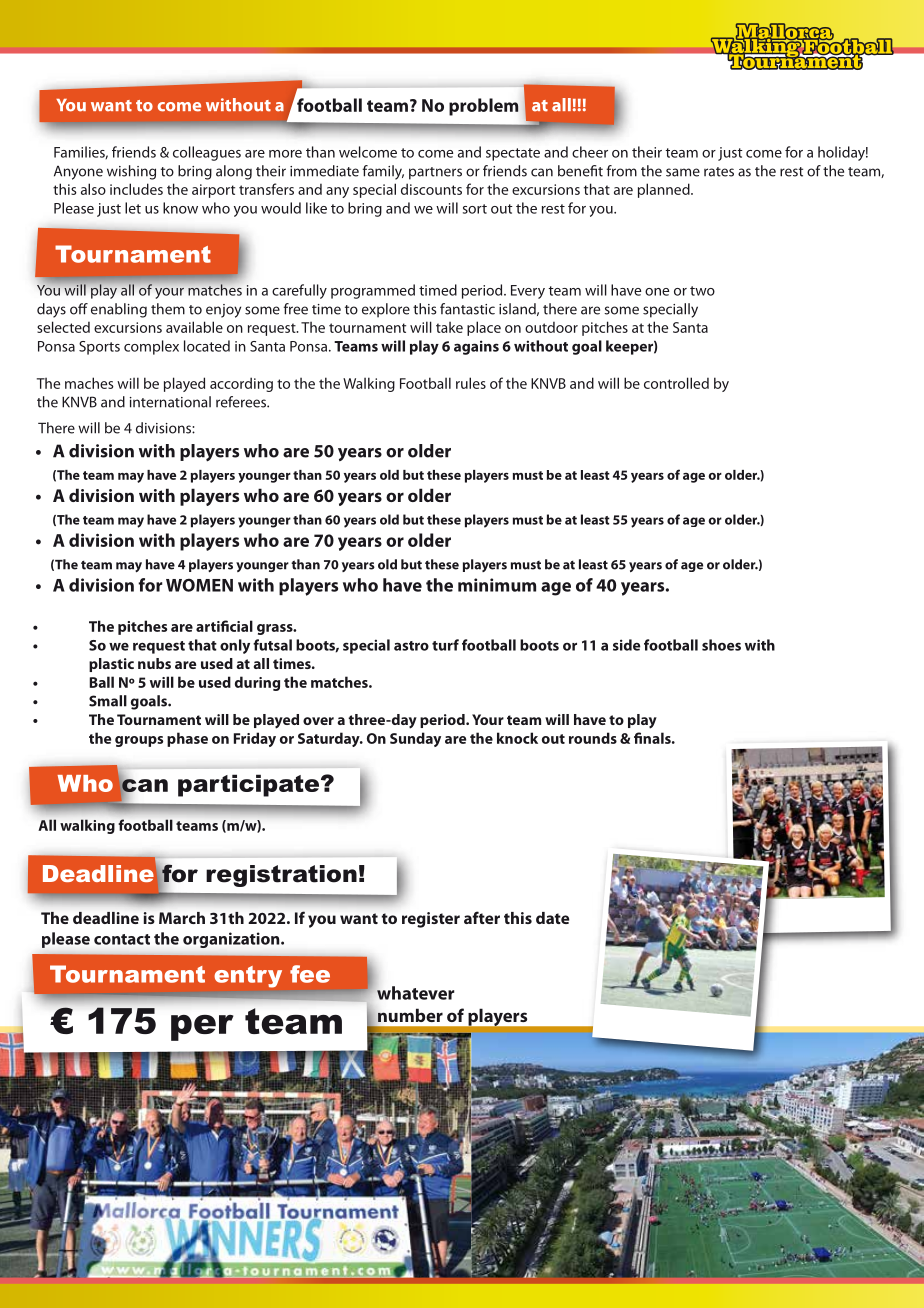 The height and width of the screenshot is (1308, 924). Describe the element at coordinates (199, 585) in the screenshot. I see `WOMEN` at that location.
